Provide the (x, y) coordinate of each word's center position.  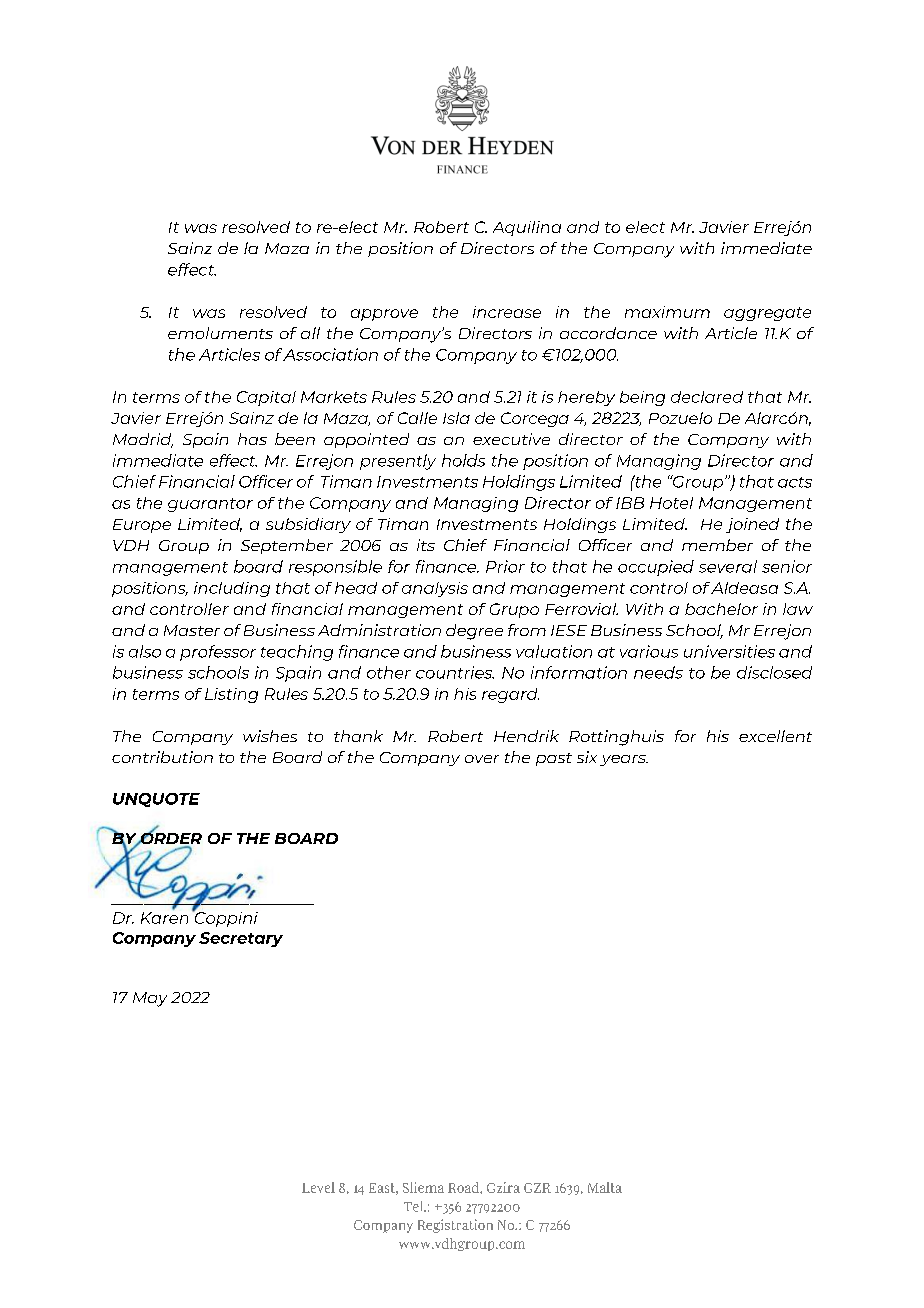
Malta (605, 1187)
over (482, 759)
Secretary (241, 939)
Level (318, 1187)
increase (507, 312)
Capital (266, 398)
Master (192, 630)
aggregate (767, 314)
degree (474, 632)
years (624, 760)
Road (464, 1187)
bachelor (721, 609)
